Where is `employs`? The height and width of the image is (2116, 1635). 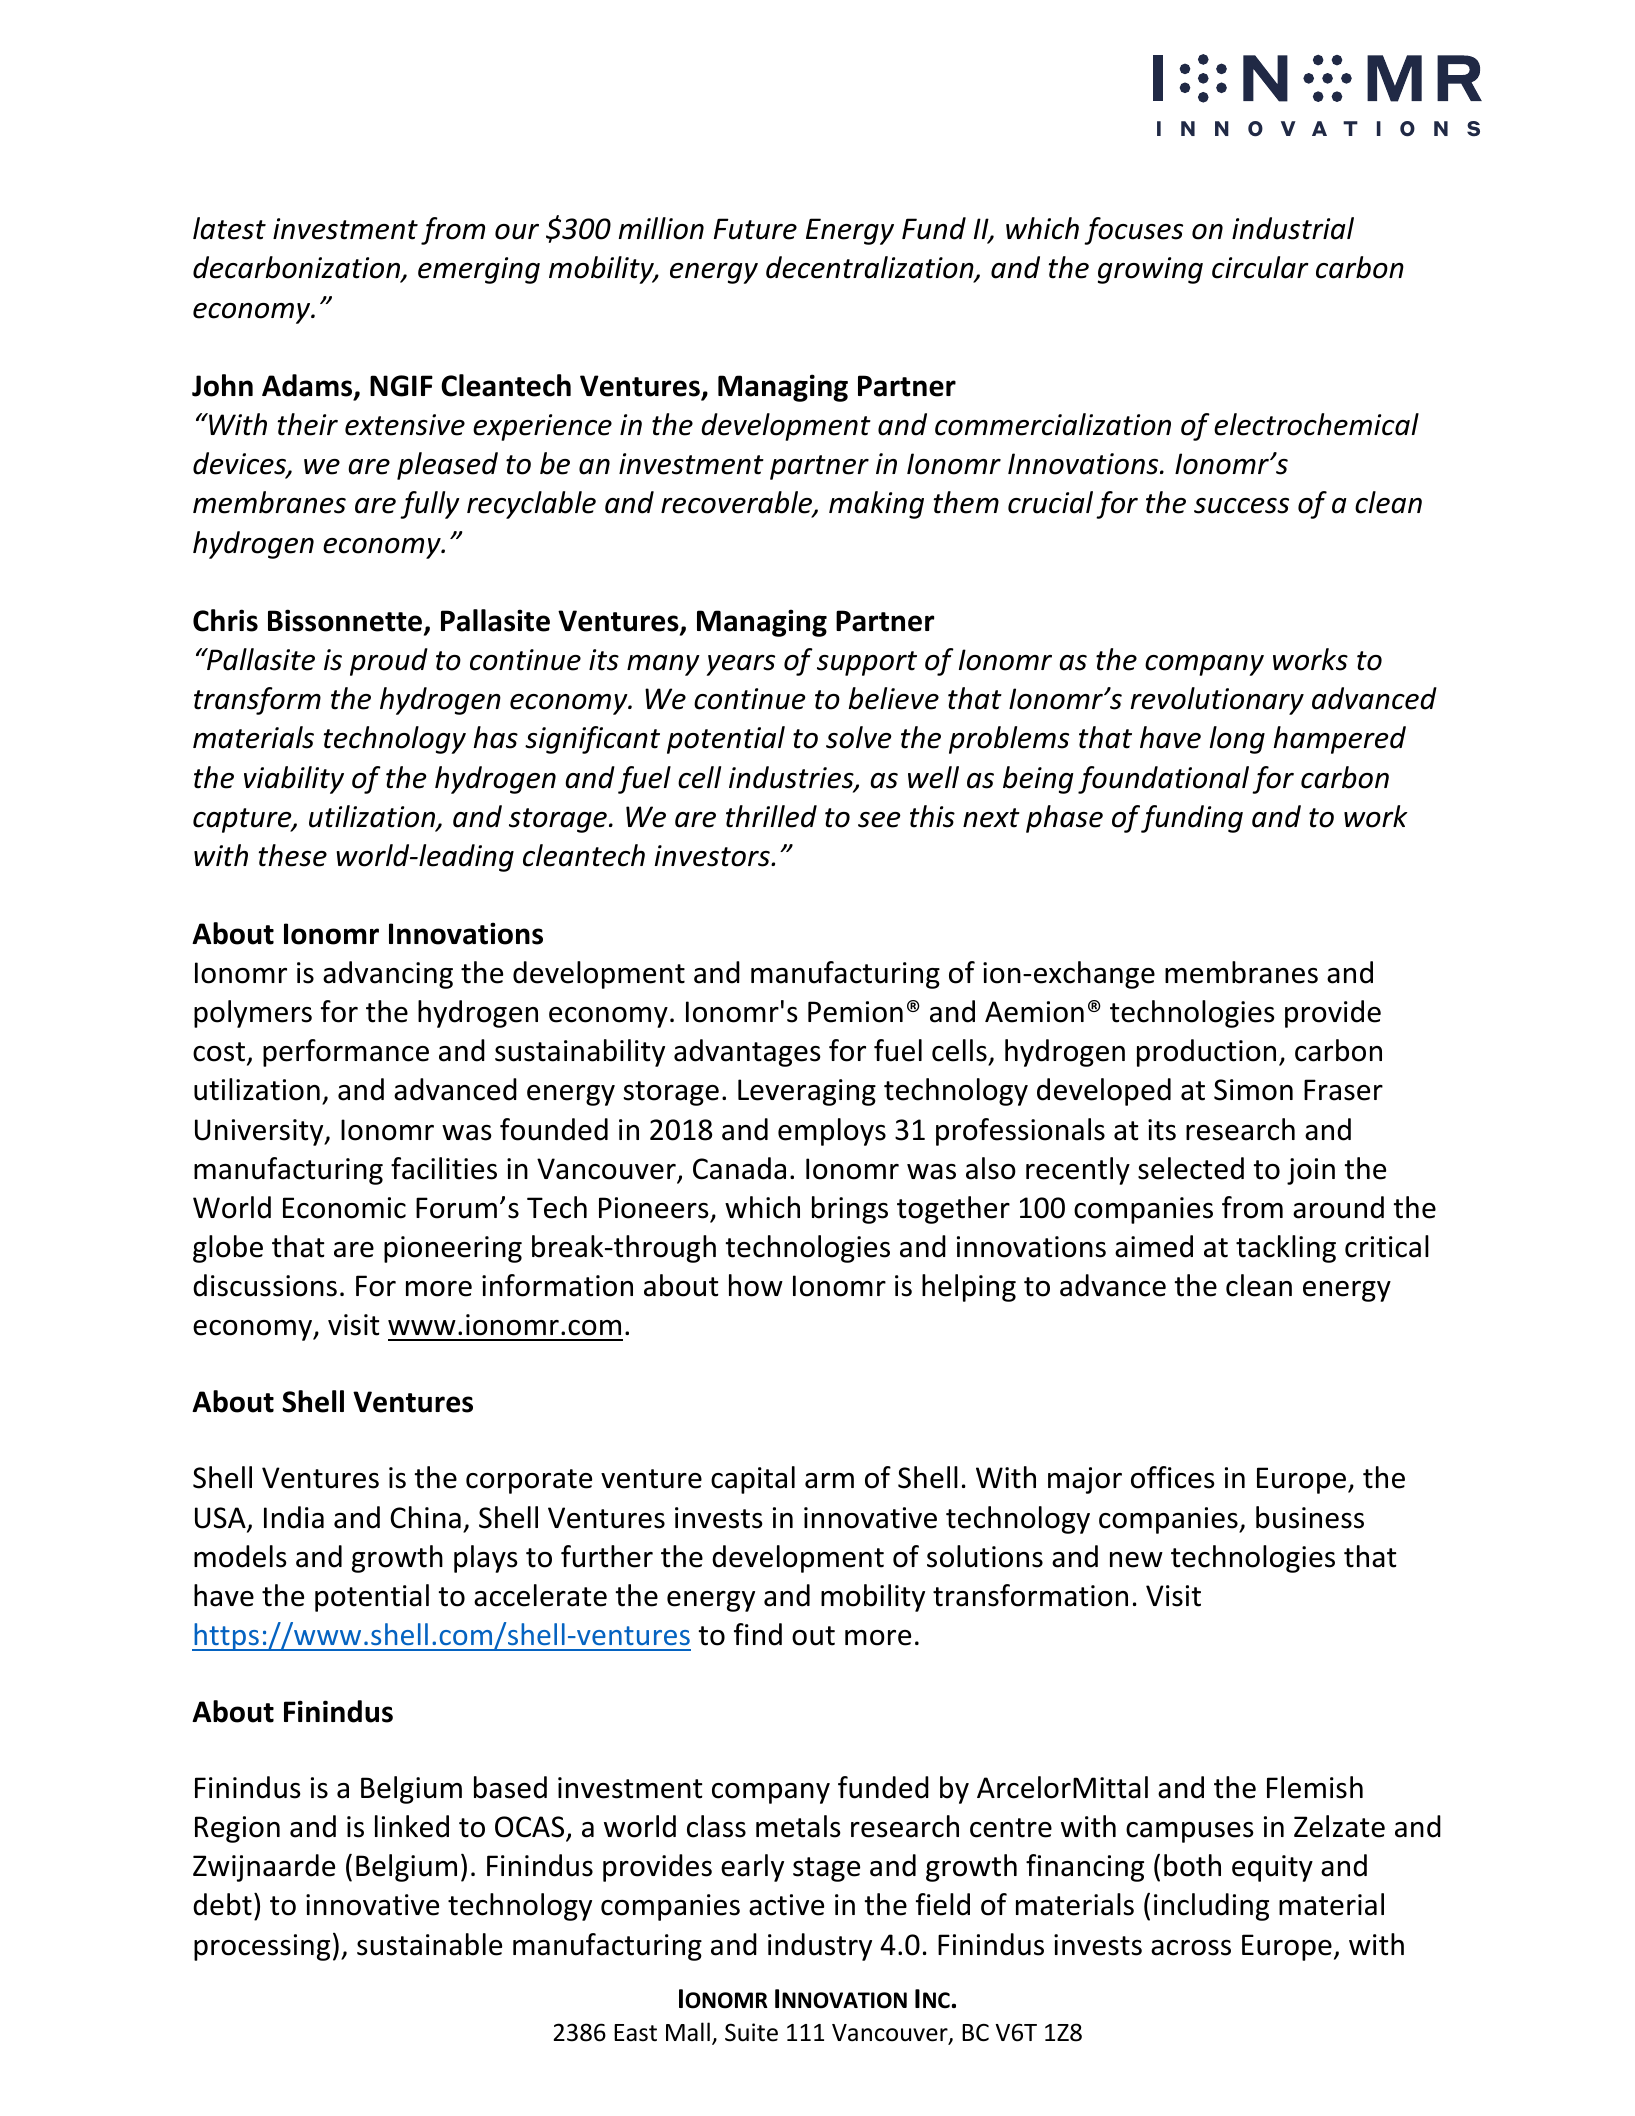 employs is located at coordinates (832, 1132).
